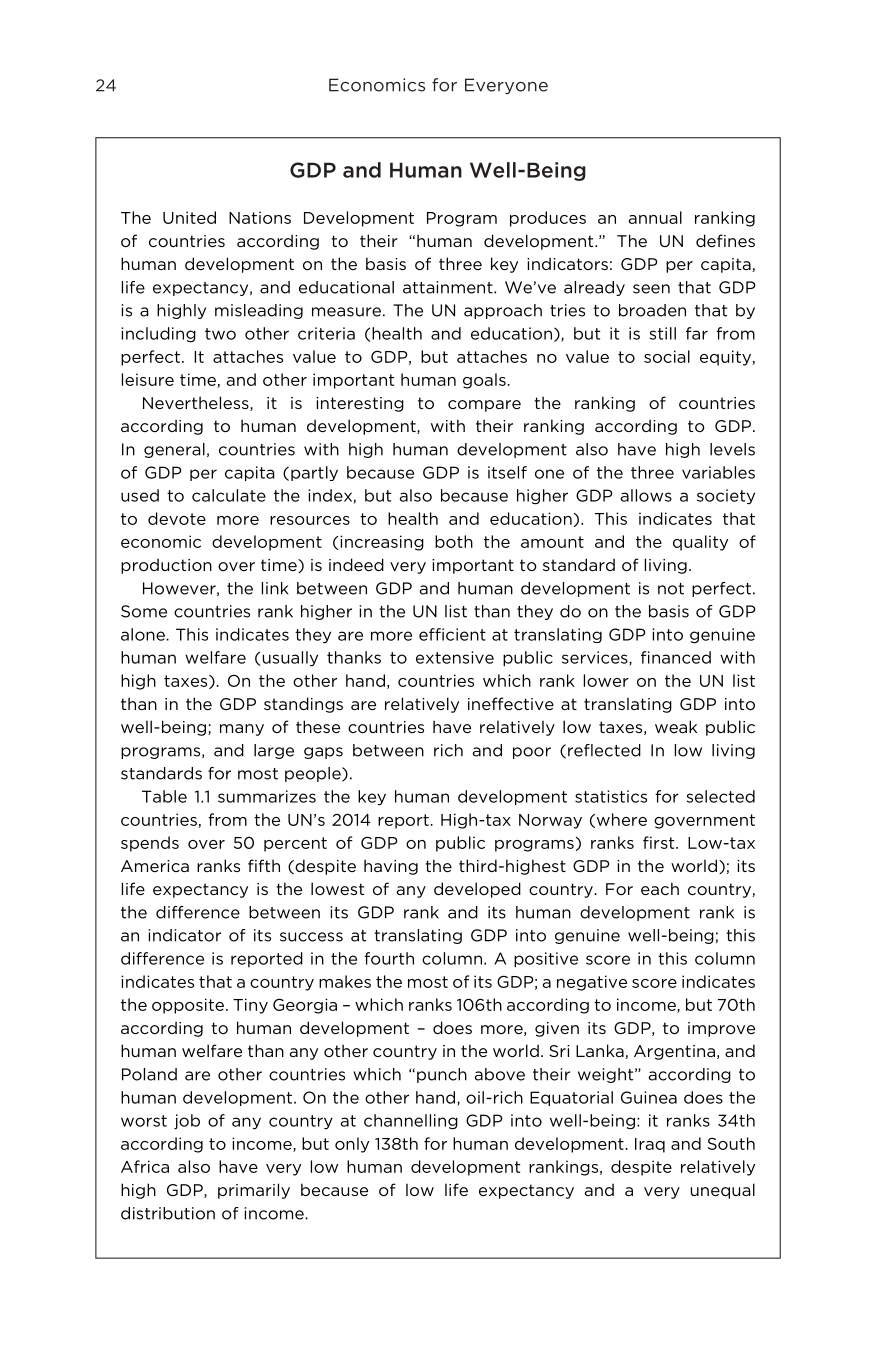 The image size is (894, 1372). Describe the element at coordinates (254, 1191) in the screenshot. I see `primarily` at that location.
